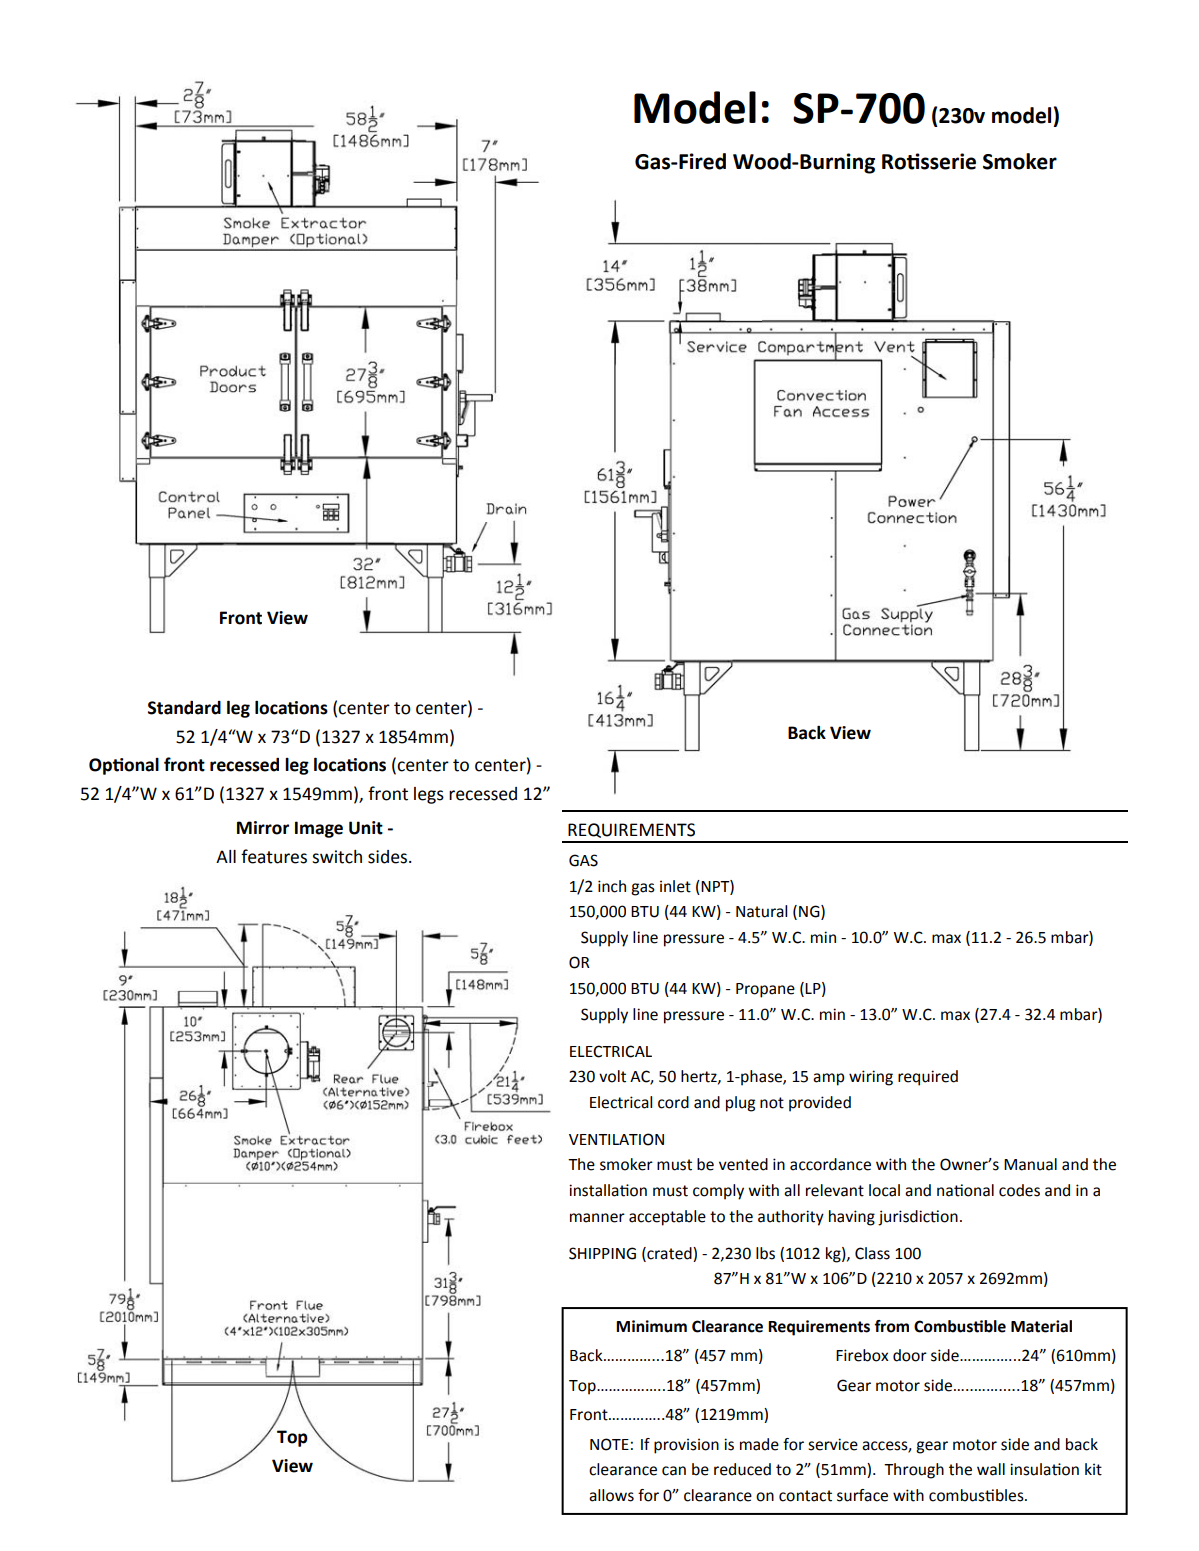 The width and height of the document is (1199, 1551). What do you see at coordinates (274, 856) in the document?
I see `features` at bounding box center [274, 856].
